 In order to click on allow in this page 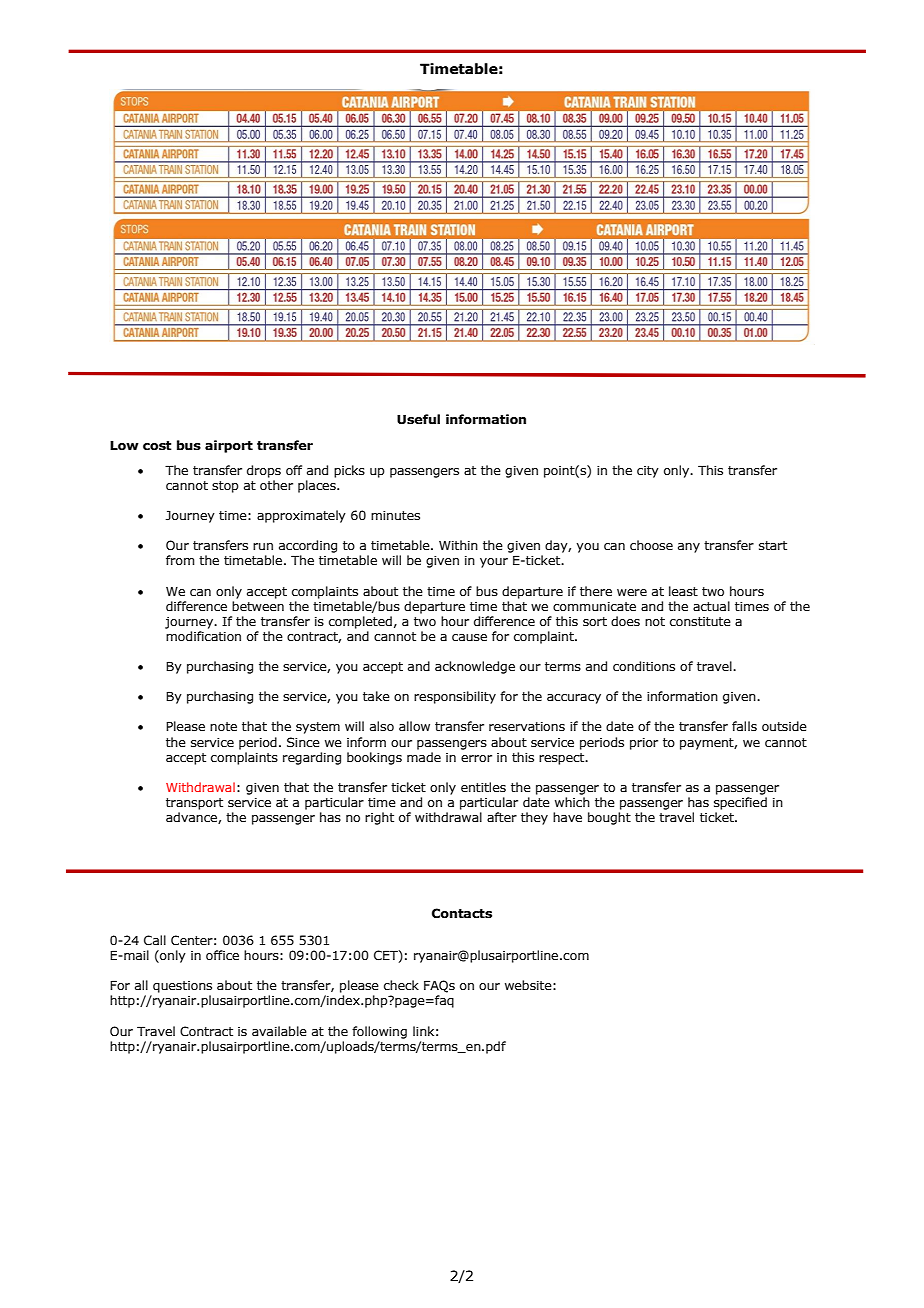, I will do `click(414, 726)`.
